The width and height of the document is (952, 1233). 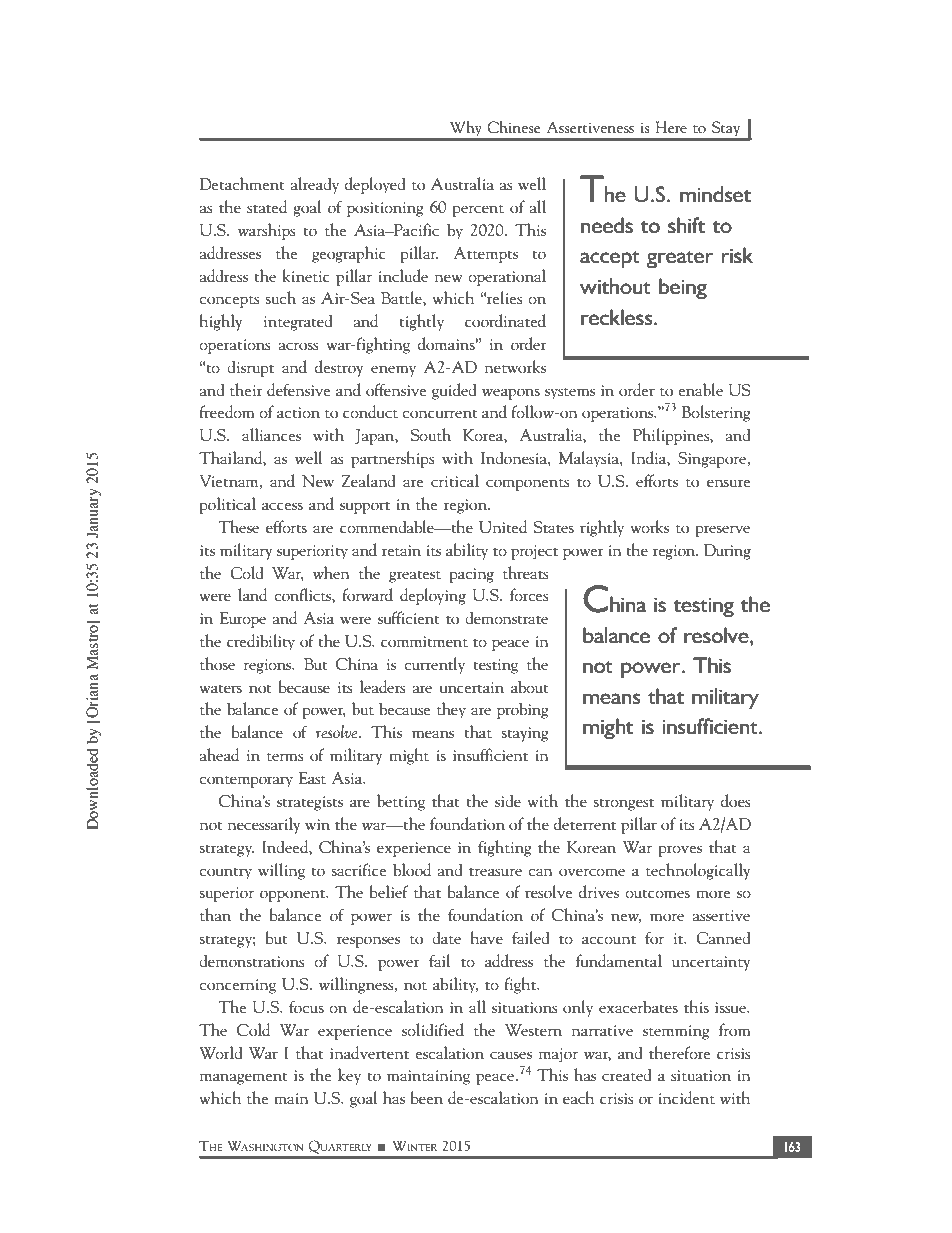 What do you see at coordinates (466, 130) in the document?
I see `Why` at bounding box center [466, 130].
